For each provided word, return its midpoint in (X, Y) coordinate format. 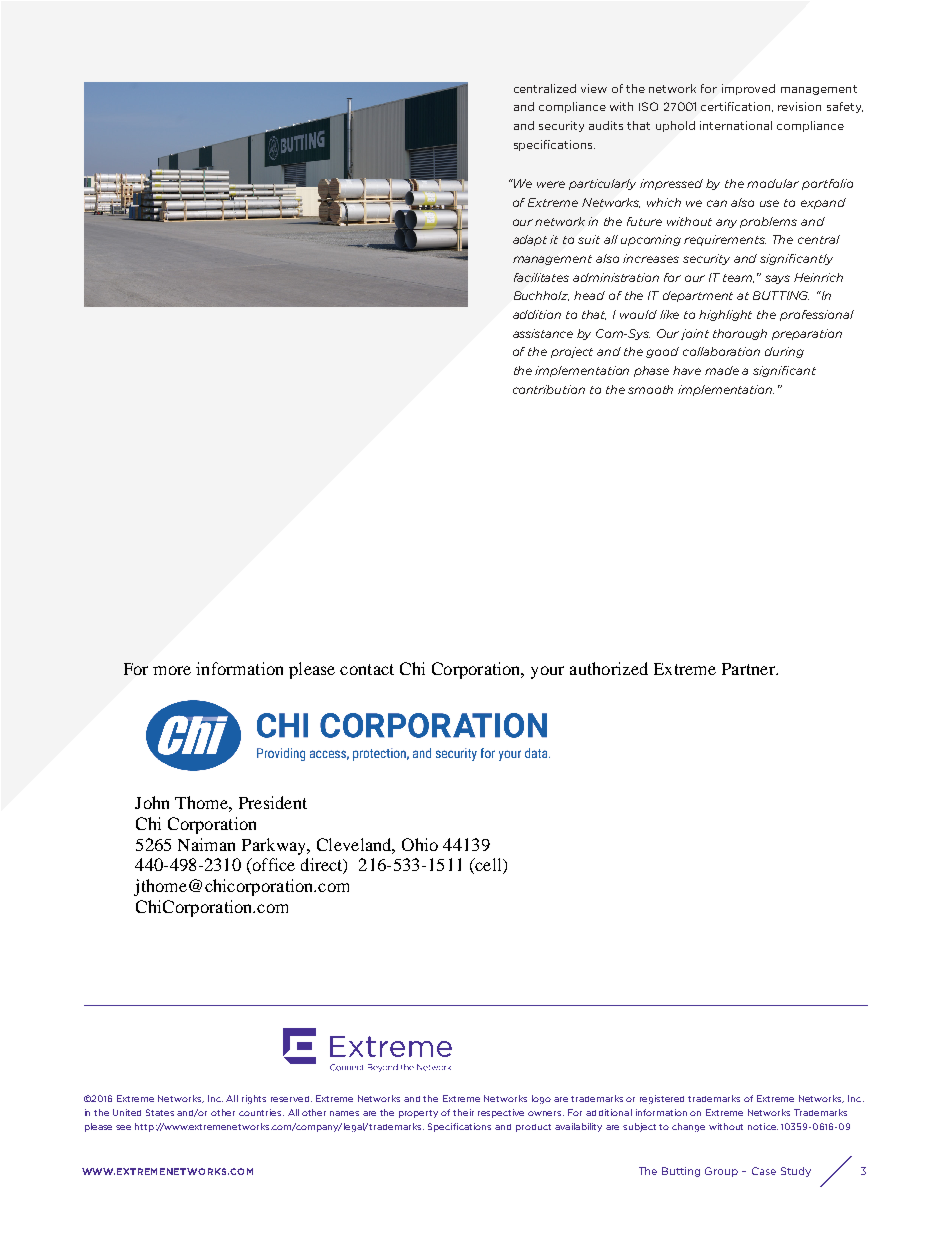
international (736, 125)
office (272, 866)
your (547, 672)
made (722, 370)
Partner (749, 669)
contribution (549, 389)
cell (488, 866)
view (594, 88)
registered (662, 1099)
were (551, 184)
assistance (543, 333)
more (172, 670)
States (160, 1112)
